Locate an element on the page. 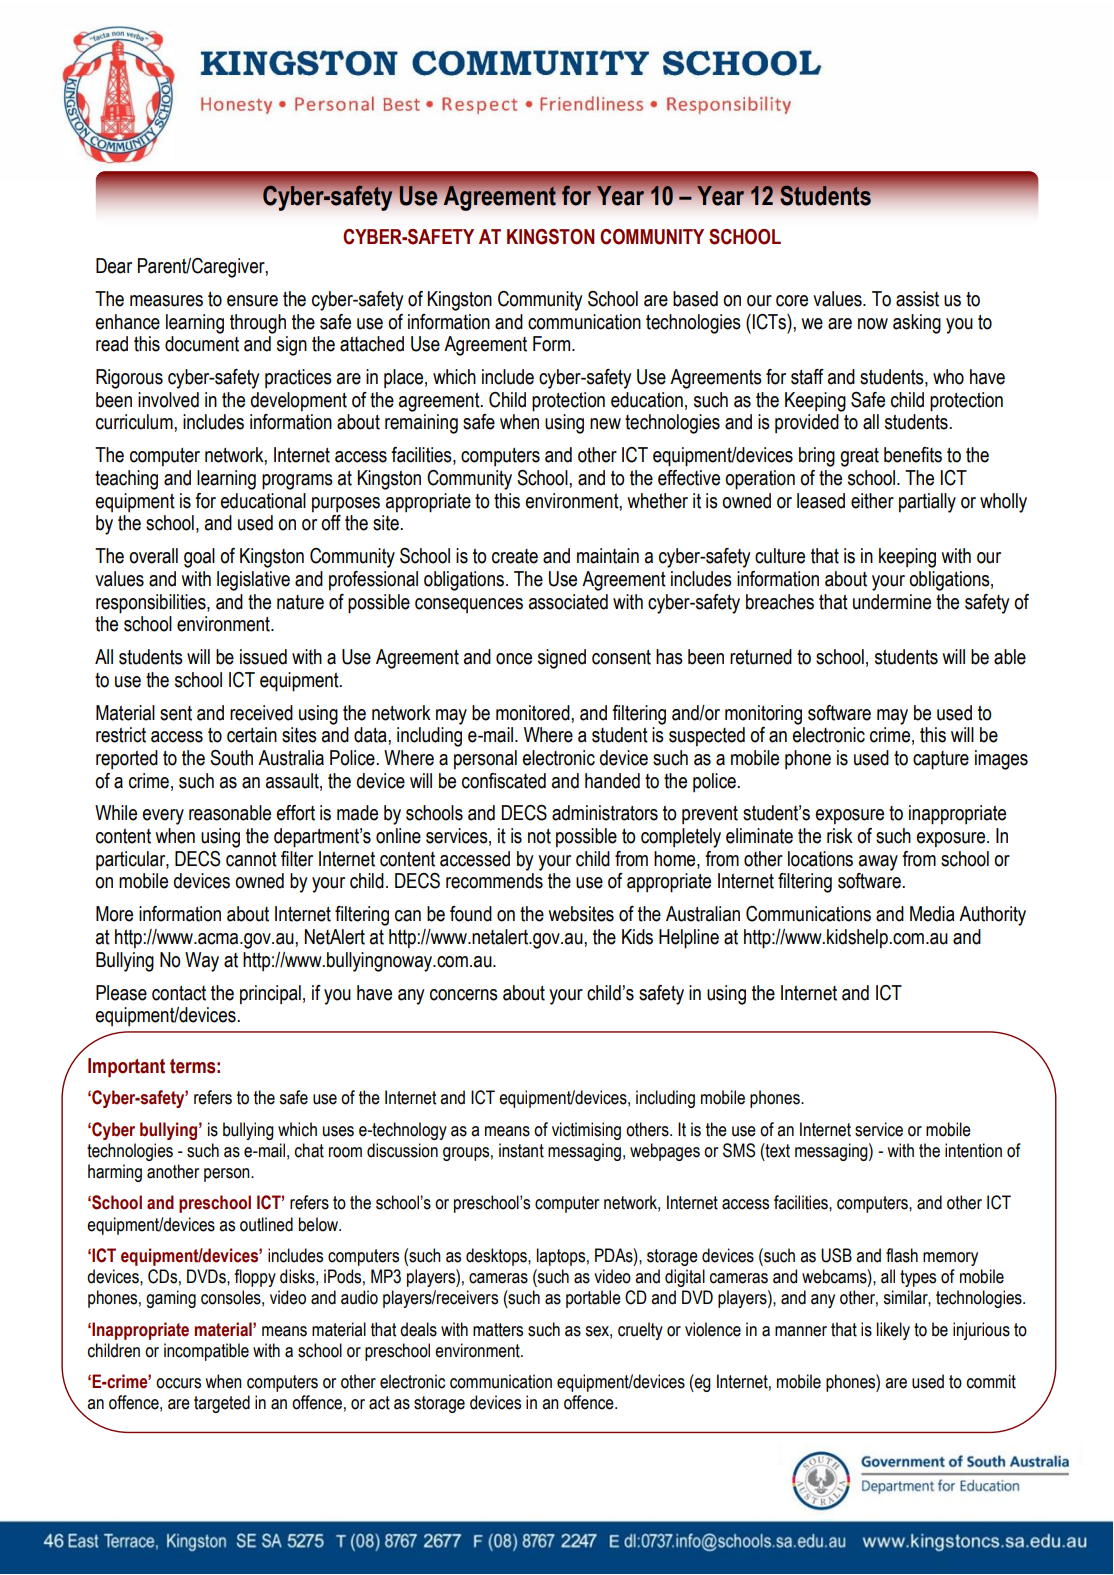  cannot is located at coordinates (251, 859).
